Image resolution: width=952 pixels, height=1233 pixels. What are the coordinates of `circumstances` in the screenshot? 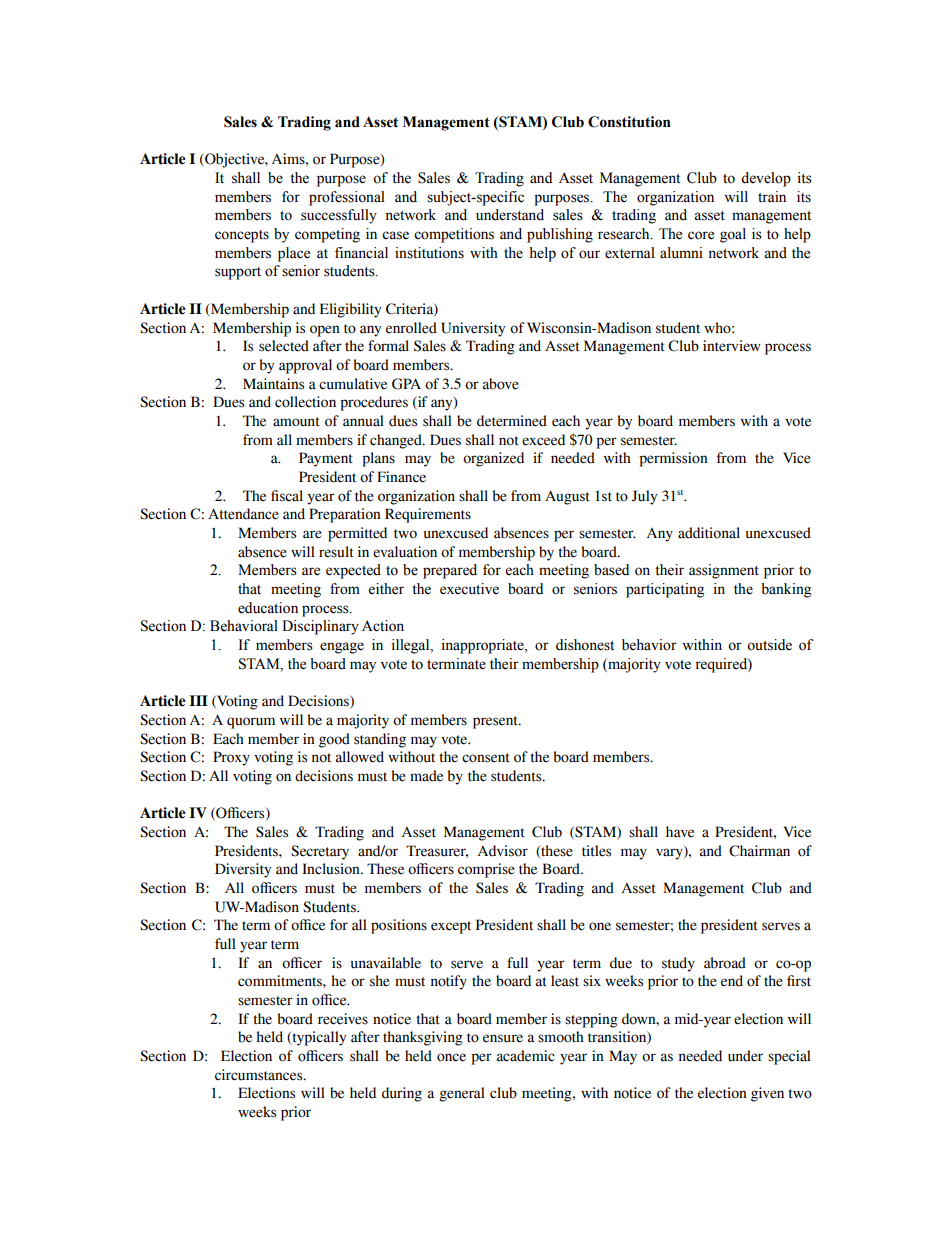 It's located at (260, 1075).
